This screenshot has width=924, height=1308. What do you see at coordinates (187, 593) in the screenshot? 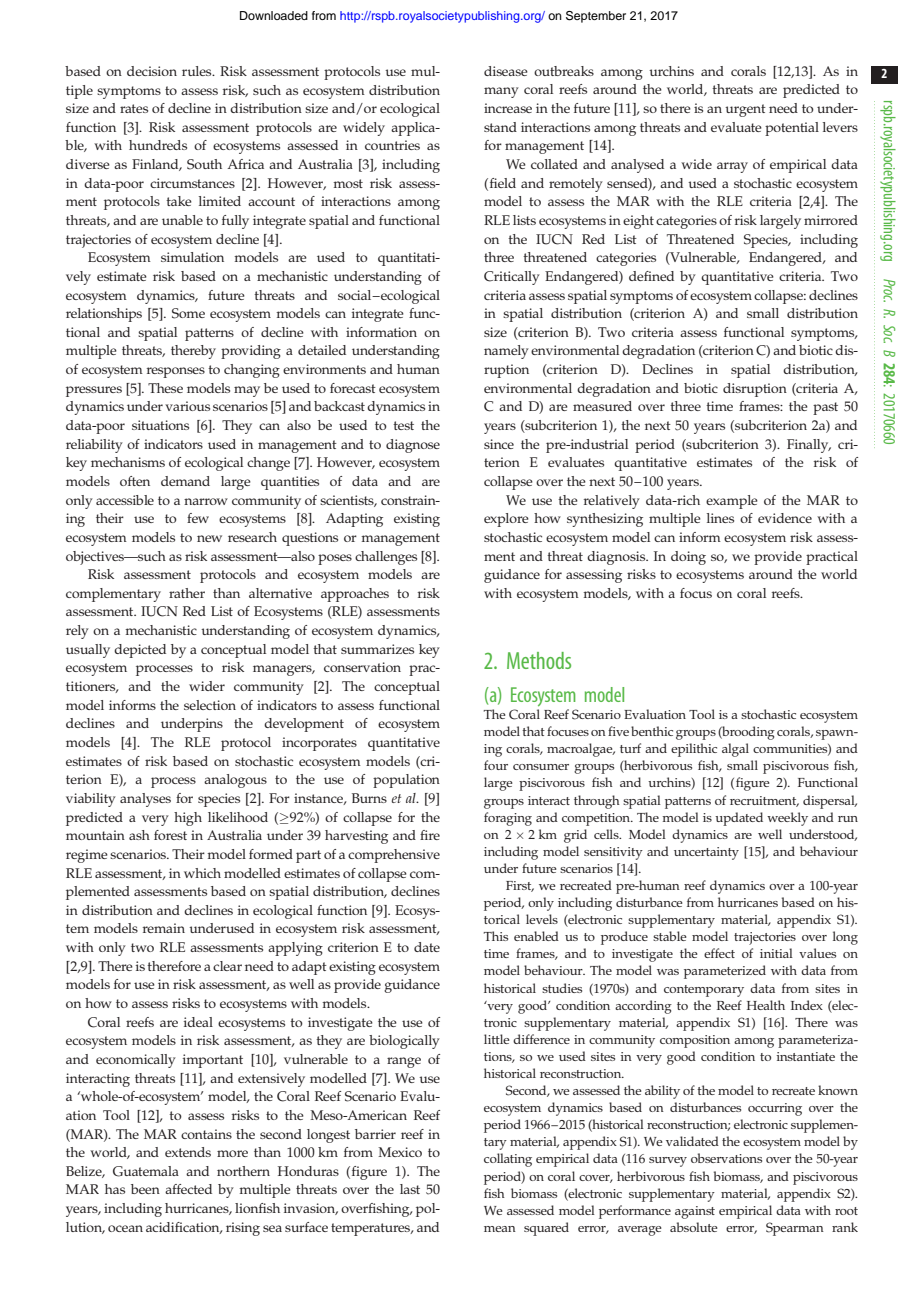
I see `rather` at bounding box center [187, 593].
